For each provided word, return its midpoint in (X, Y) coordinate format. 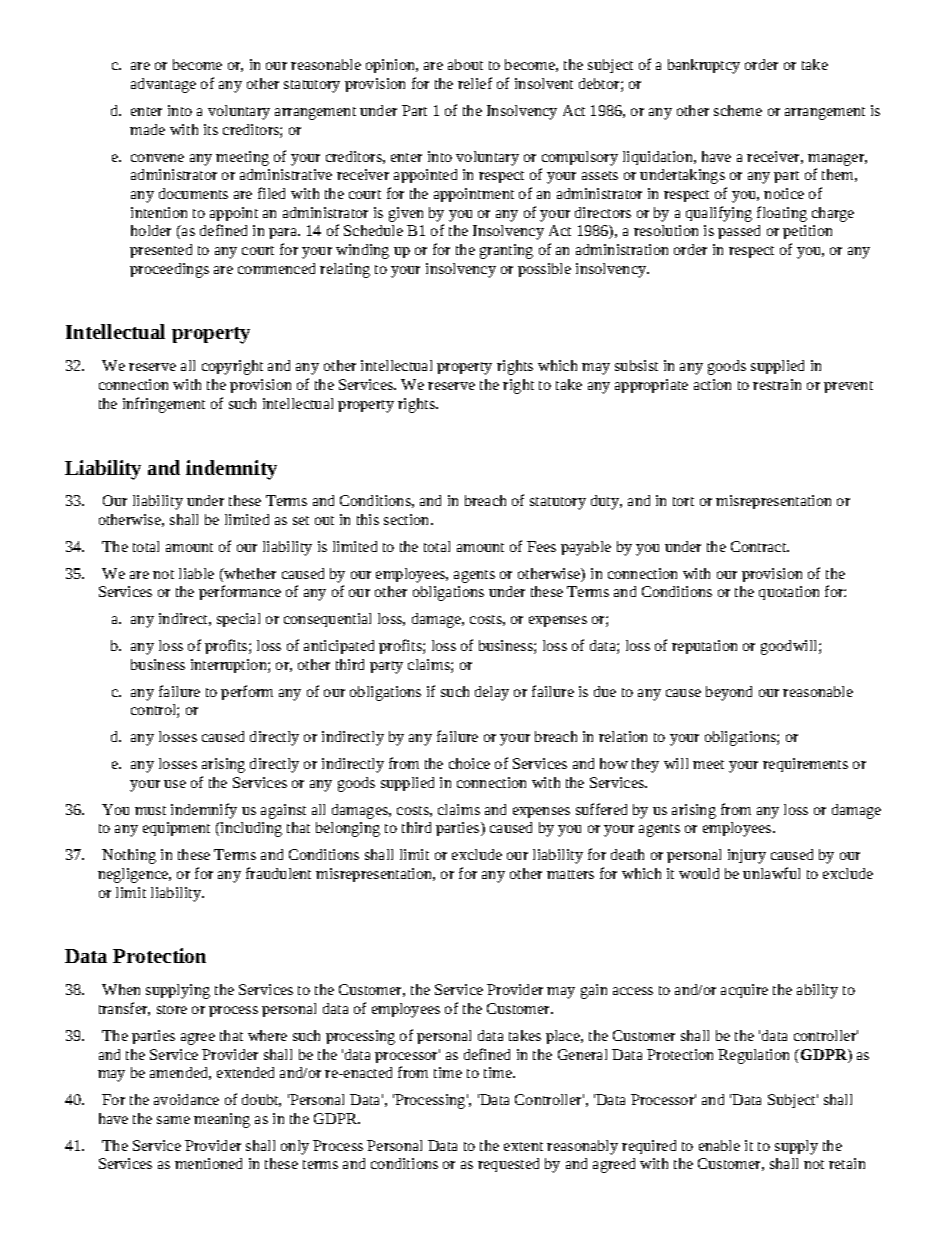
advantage (163, 85)
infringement (164, 405)
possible (544, 270)
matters (570, 874)
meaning (222, 1120)
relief (475, 83)
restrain (777, 384)
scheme (738, 110)
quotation (789, 593)
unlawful (771, 873)
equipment (176, 829)
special (238, 620)
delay (492, 693)
